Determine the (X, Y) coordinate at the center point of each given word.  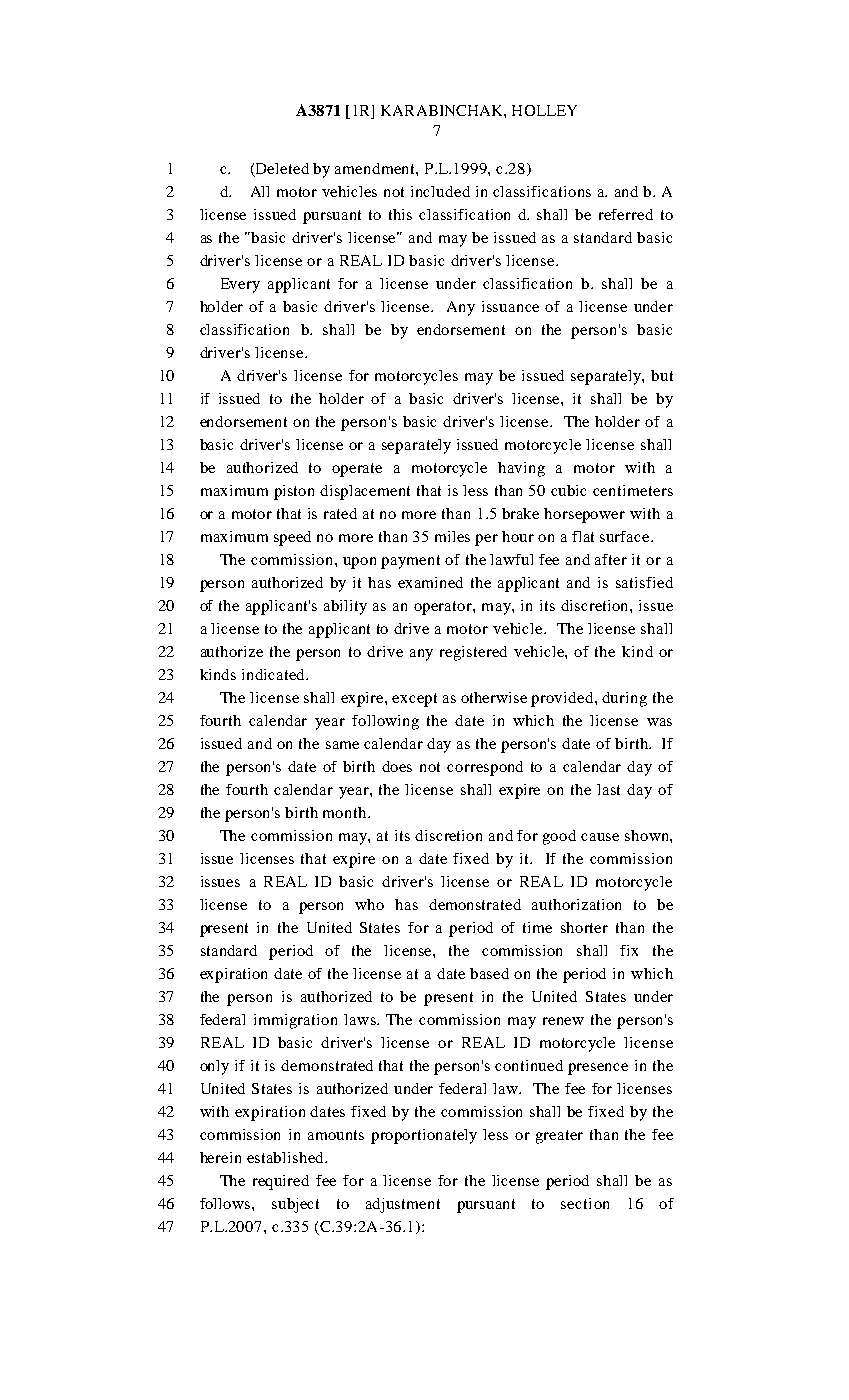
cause (600, 837)
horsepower (584, 515)
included (440, 191)
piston (294, 492)
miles (452, 536)
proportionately (424, 1136)
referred (626, 214)
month (346, 812)
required (281, 1182)
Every (240, 285)
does (397, 766)
